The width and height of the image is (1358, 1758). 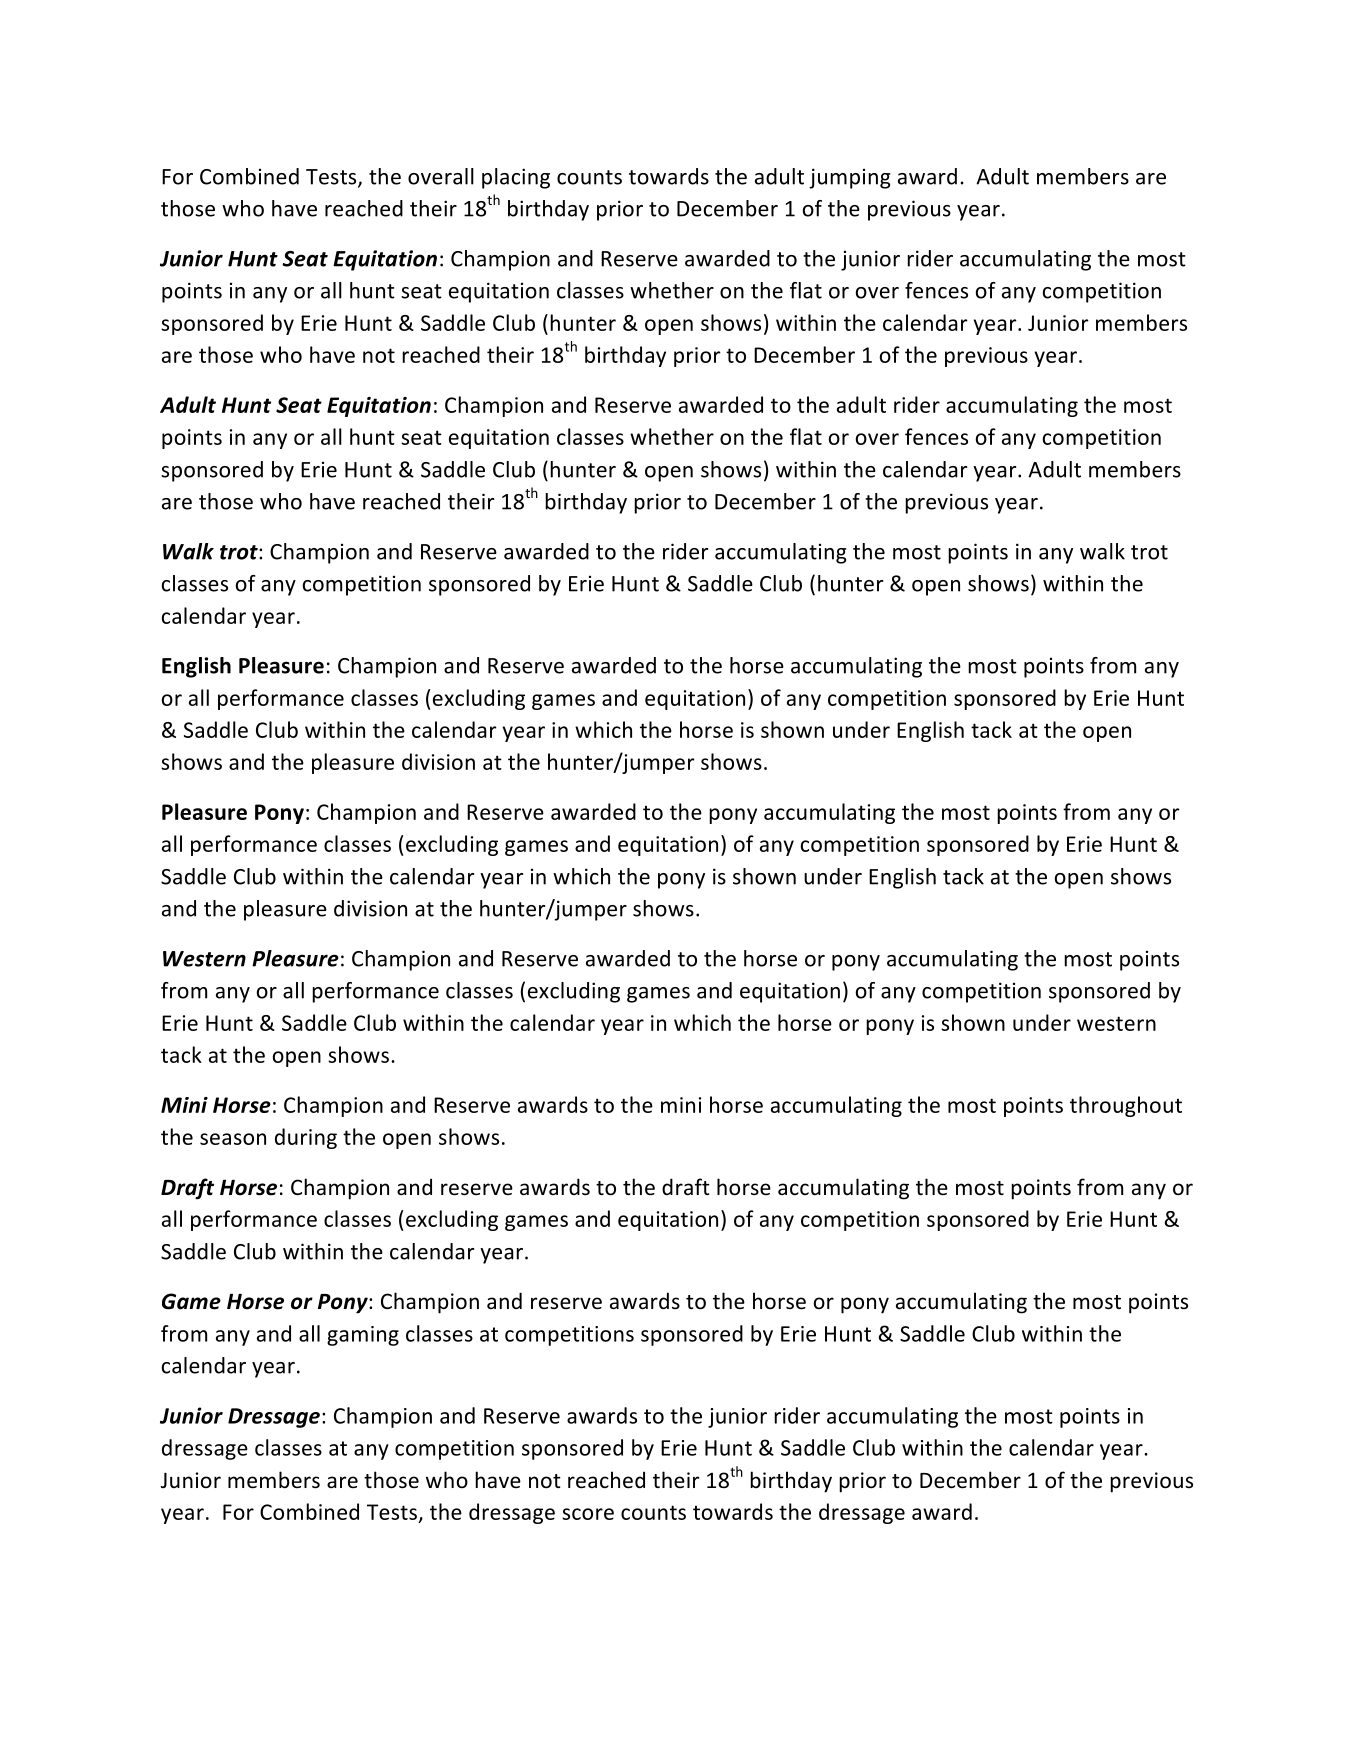 I want to click on gaming, so click(x=363, y=1336).
